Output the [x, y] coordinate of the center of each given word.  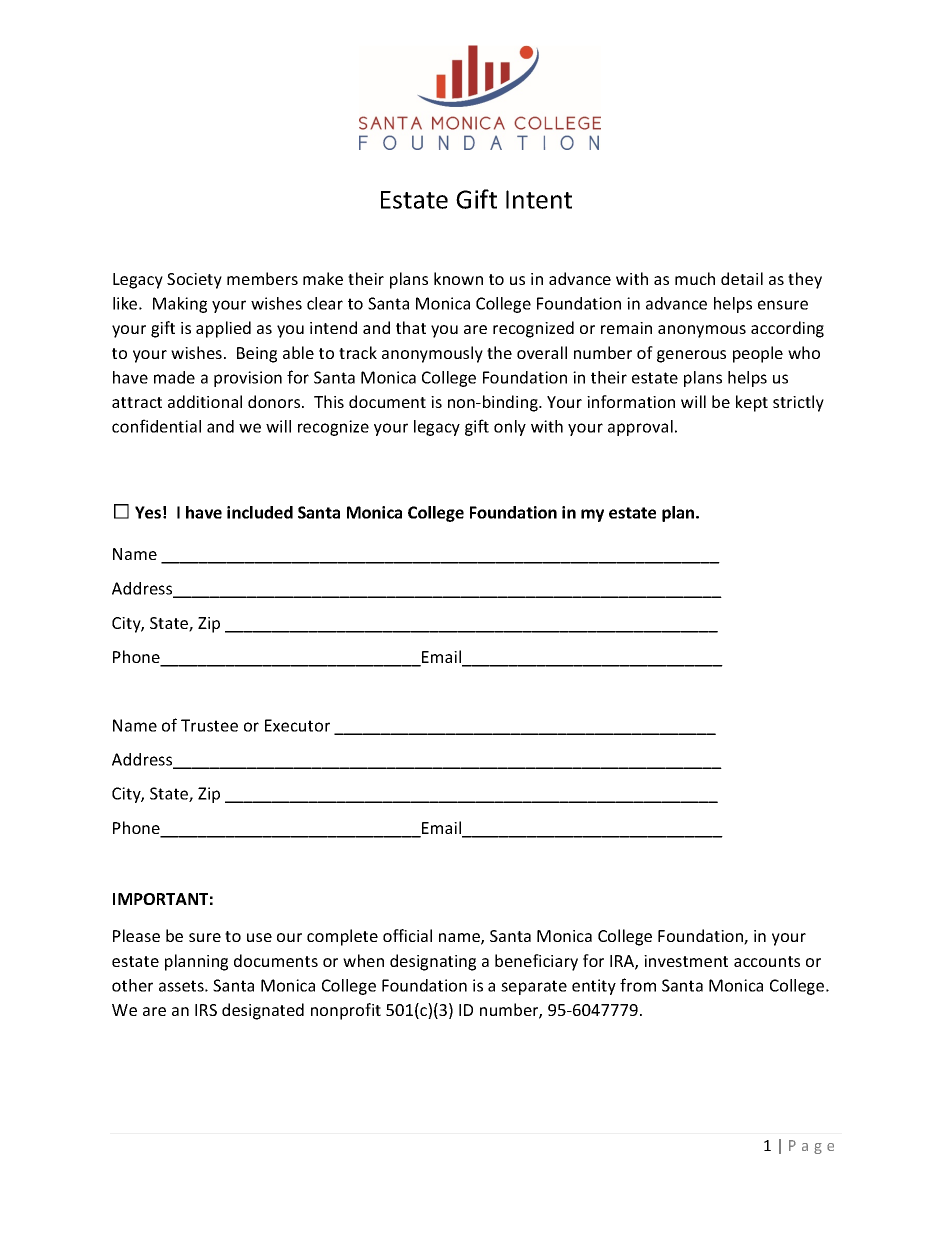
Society [194, 281]
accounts [767, 961]
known [458, 278]
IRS [206, 1010]
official [407, 935]
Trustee [209, 725]
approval [640, 428]
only [510, 428]
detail [742, 278]
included [260, 512]
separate [534, 987]
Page [811, 1147]
